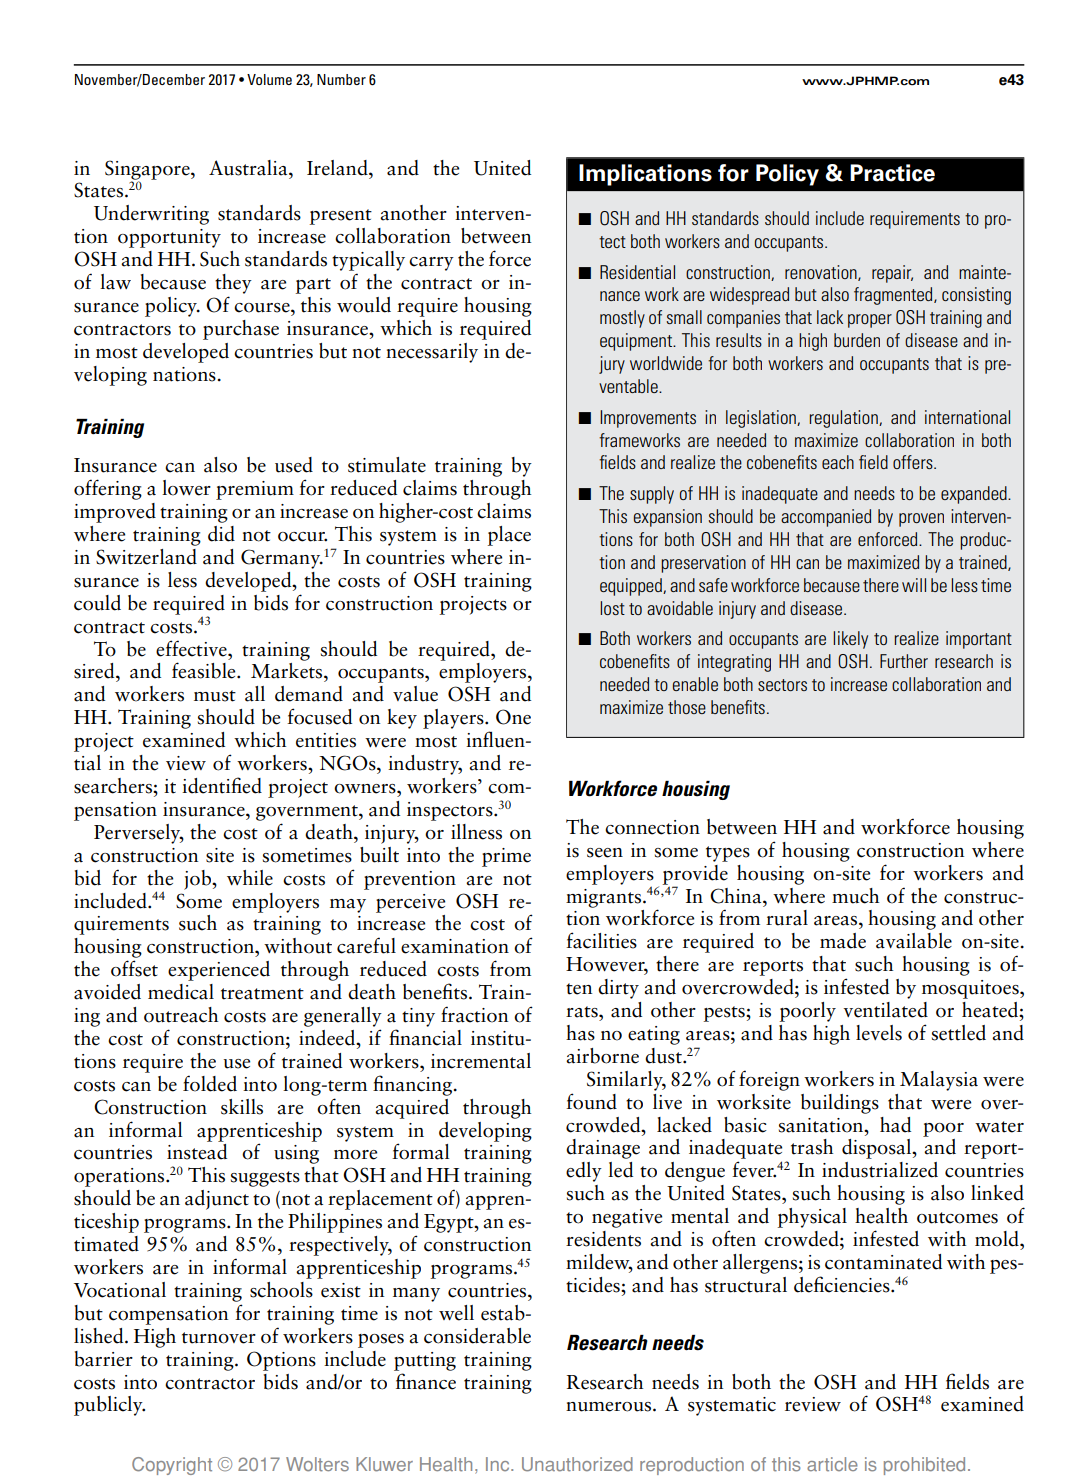 The height and width of the image is (1483, 1069). Describe the element at coordinates (513, 717) in the image. I see `One` at that location.
